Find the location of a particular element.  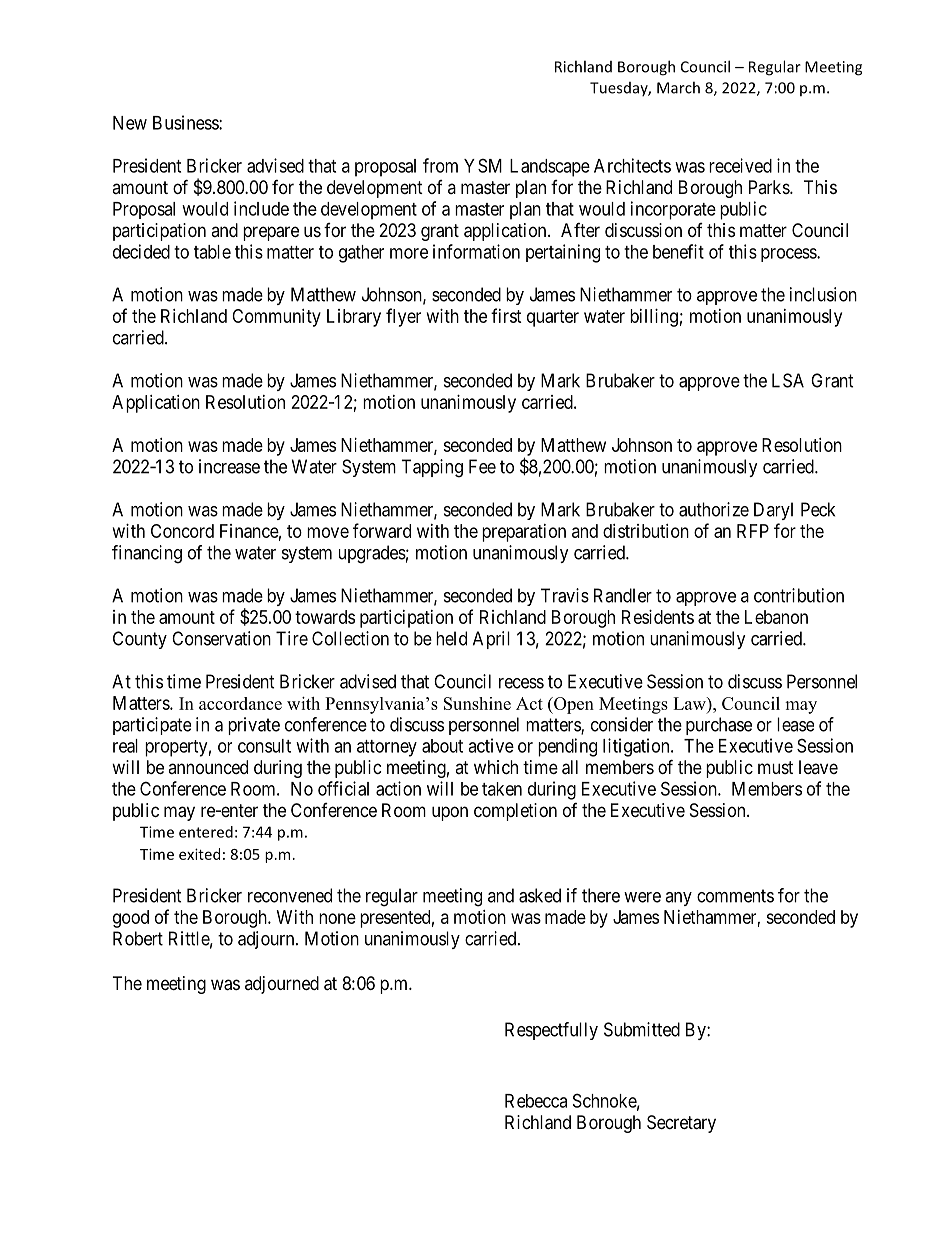

from is located at coordinates (440, 165).
